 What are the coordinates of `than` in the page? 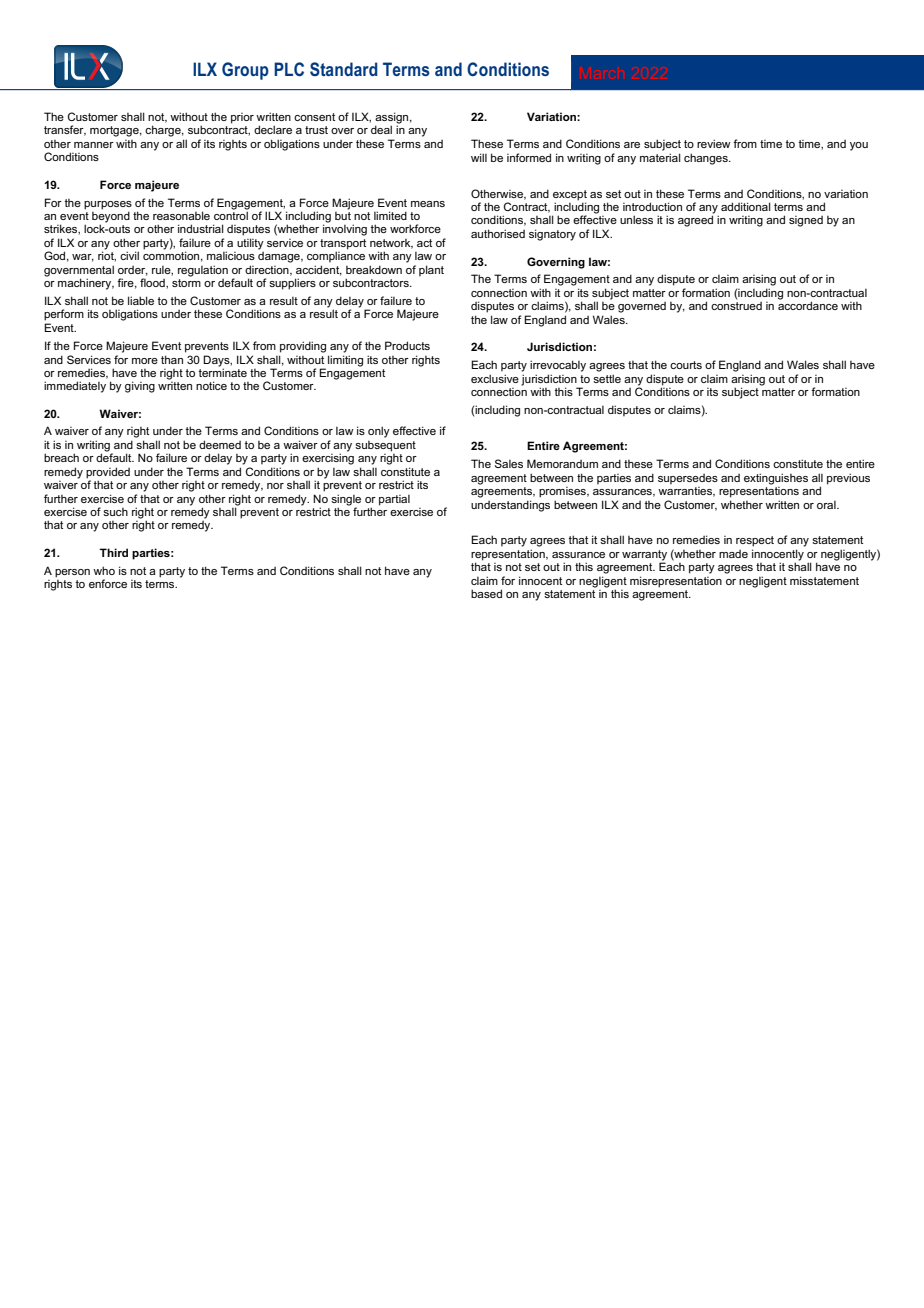 It's located at (172, 359).
